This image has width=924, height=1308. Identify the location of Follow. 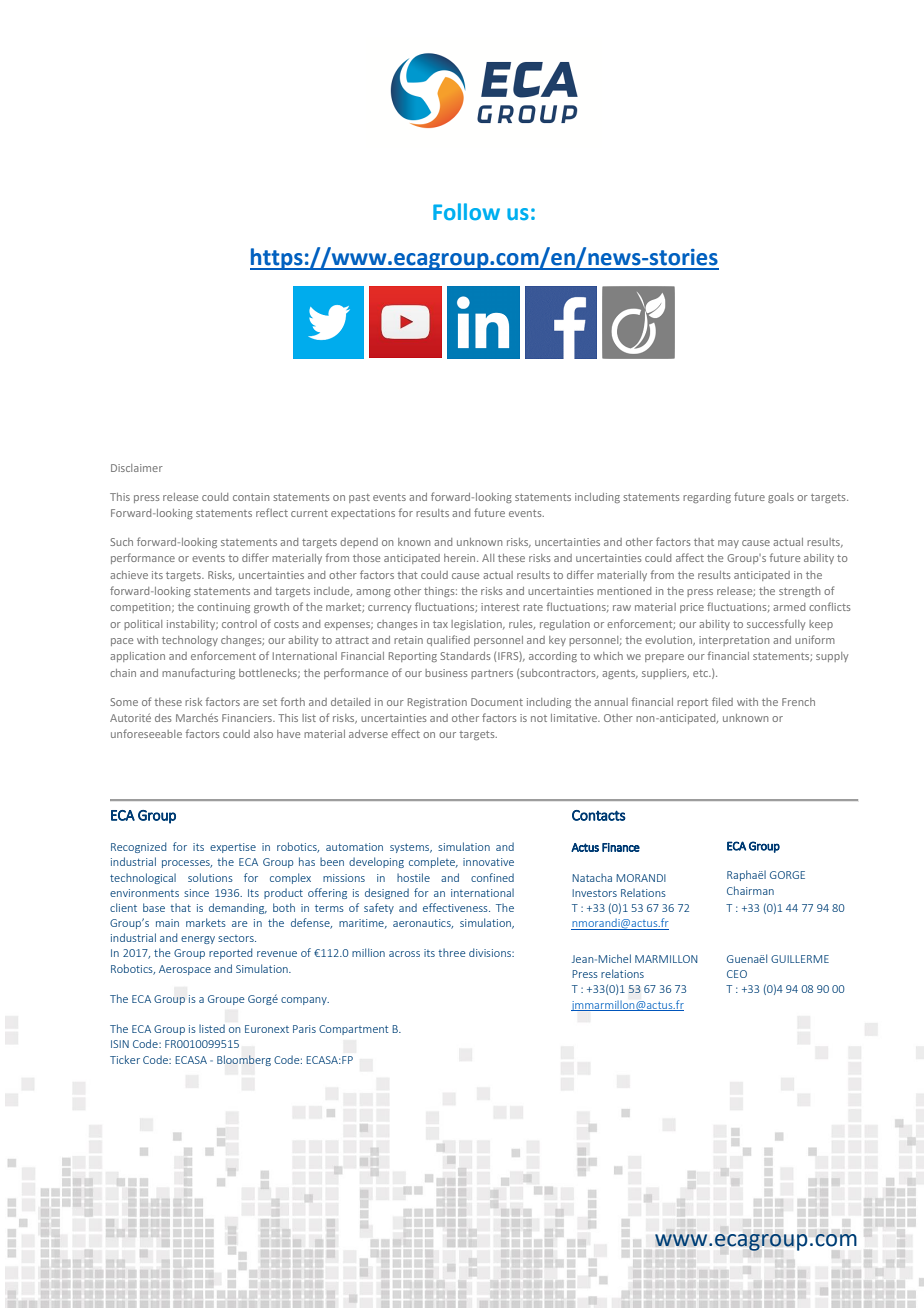
(466, 211).
